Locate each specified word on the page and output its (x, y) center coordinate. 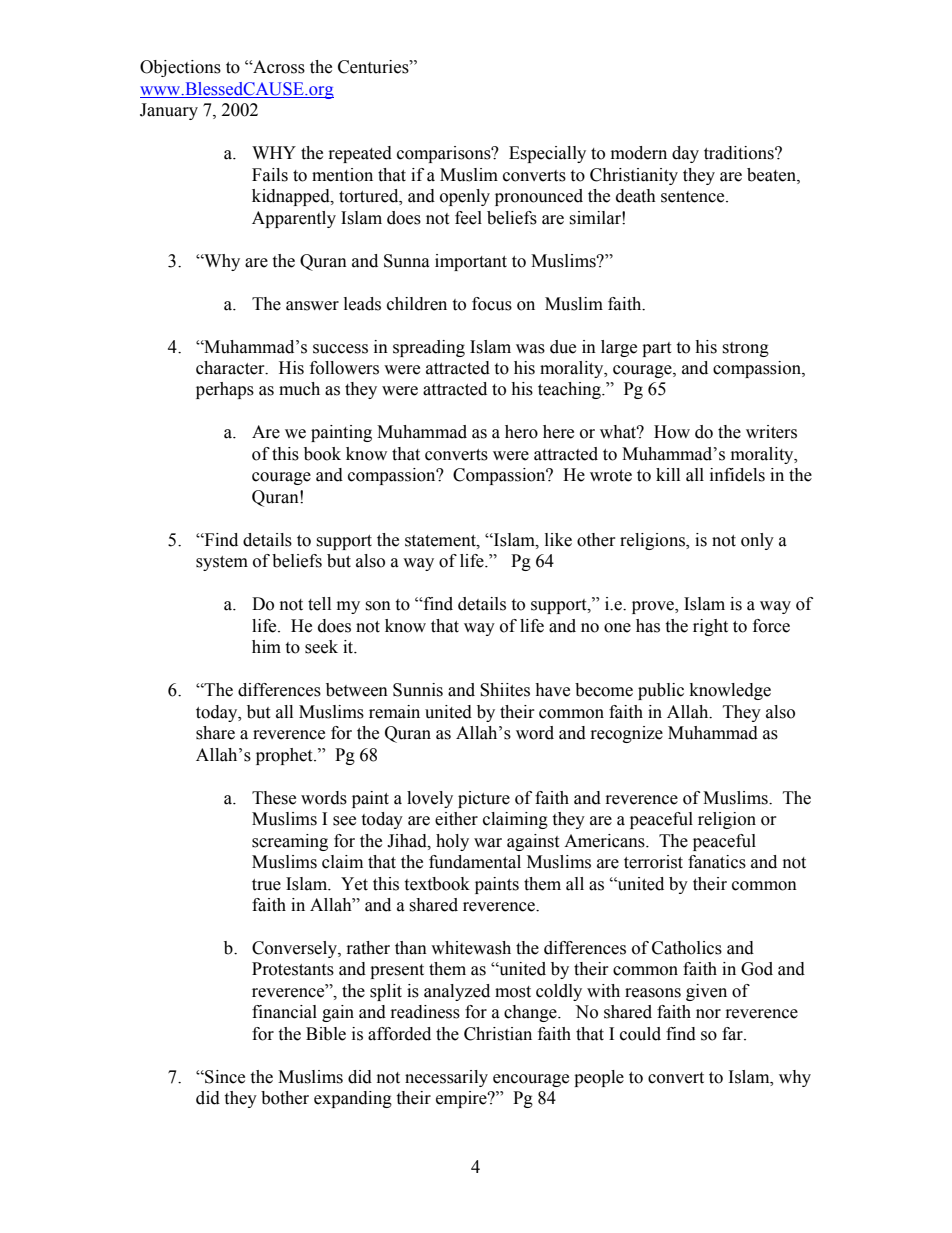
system (222, 563)
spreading (429, 348)
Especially (547, 154)
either (456, 819)
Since (224, 1077)
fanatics (717, 862)
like (558, 540)
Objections (180, 68)
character (231, 368)
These (274, 798)
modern (639, 153)
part (656, 349)
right (710, 627)
